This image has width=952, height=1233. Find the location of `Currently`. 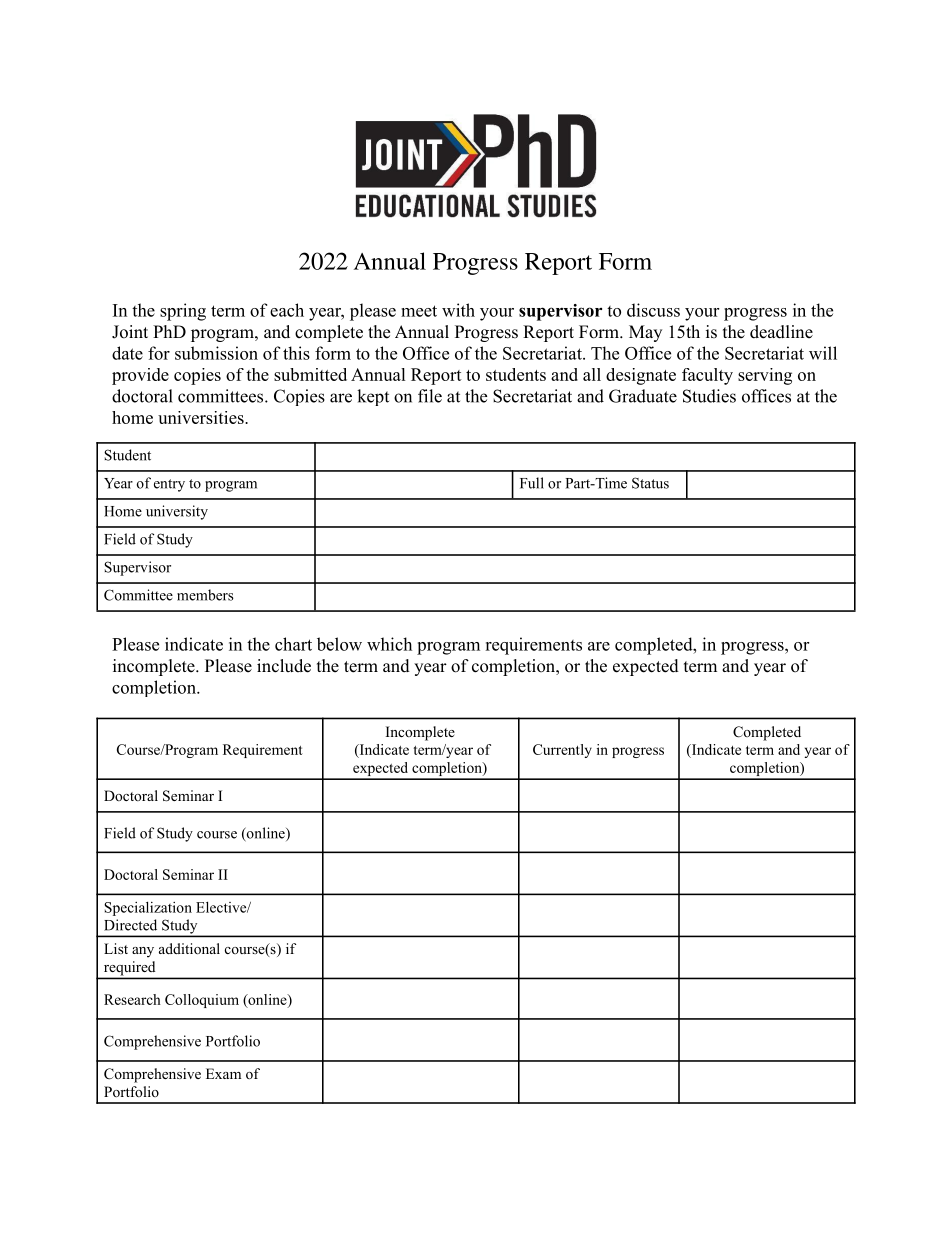

Currently is located at coordinates (562, 751).
